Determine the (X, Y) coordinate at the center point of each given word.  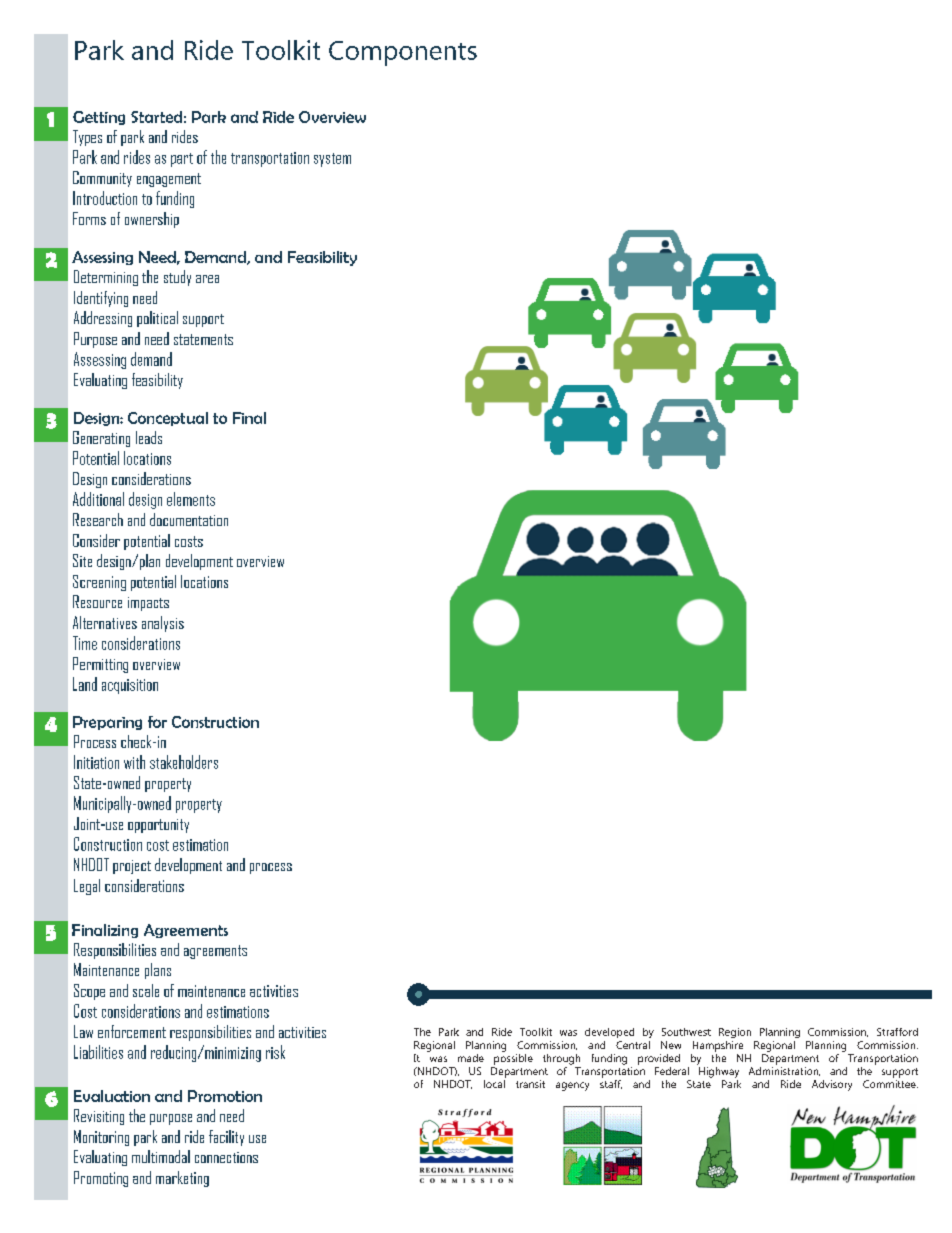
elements (191, 499)
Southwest (686, 1032)
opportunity (158, 826)
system (332, 160)
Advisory (832, 1085)
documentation (189, 519)
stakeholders (184, 762)
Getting (99, 118)
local (494, 1084)
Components (403, 53)
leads (149, 437)
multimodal (161, 1156)
